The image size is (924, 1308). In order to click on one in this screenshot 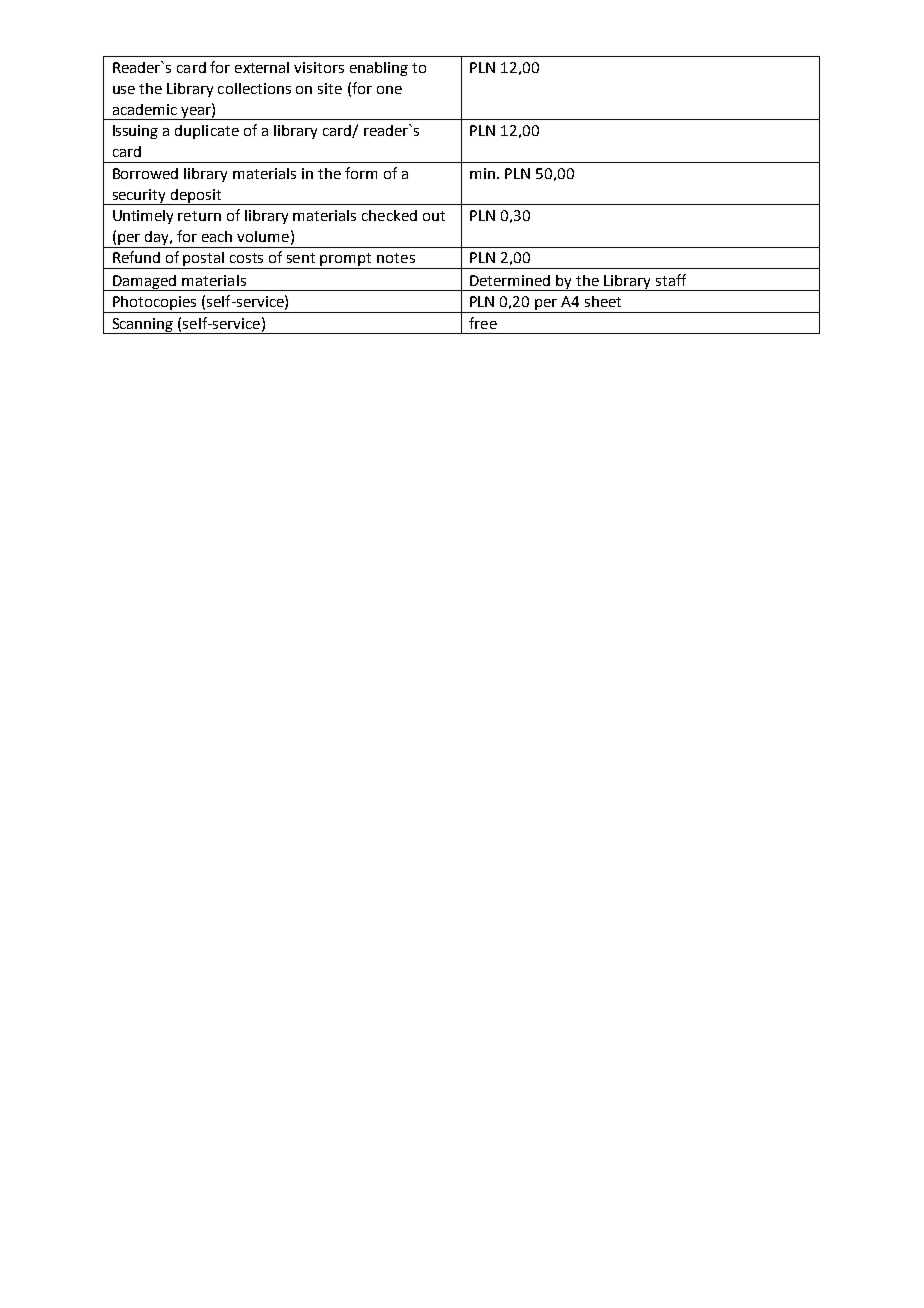, I will do `click(389, 90)`.
